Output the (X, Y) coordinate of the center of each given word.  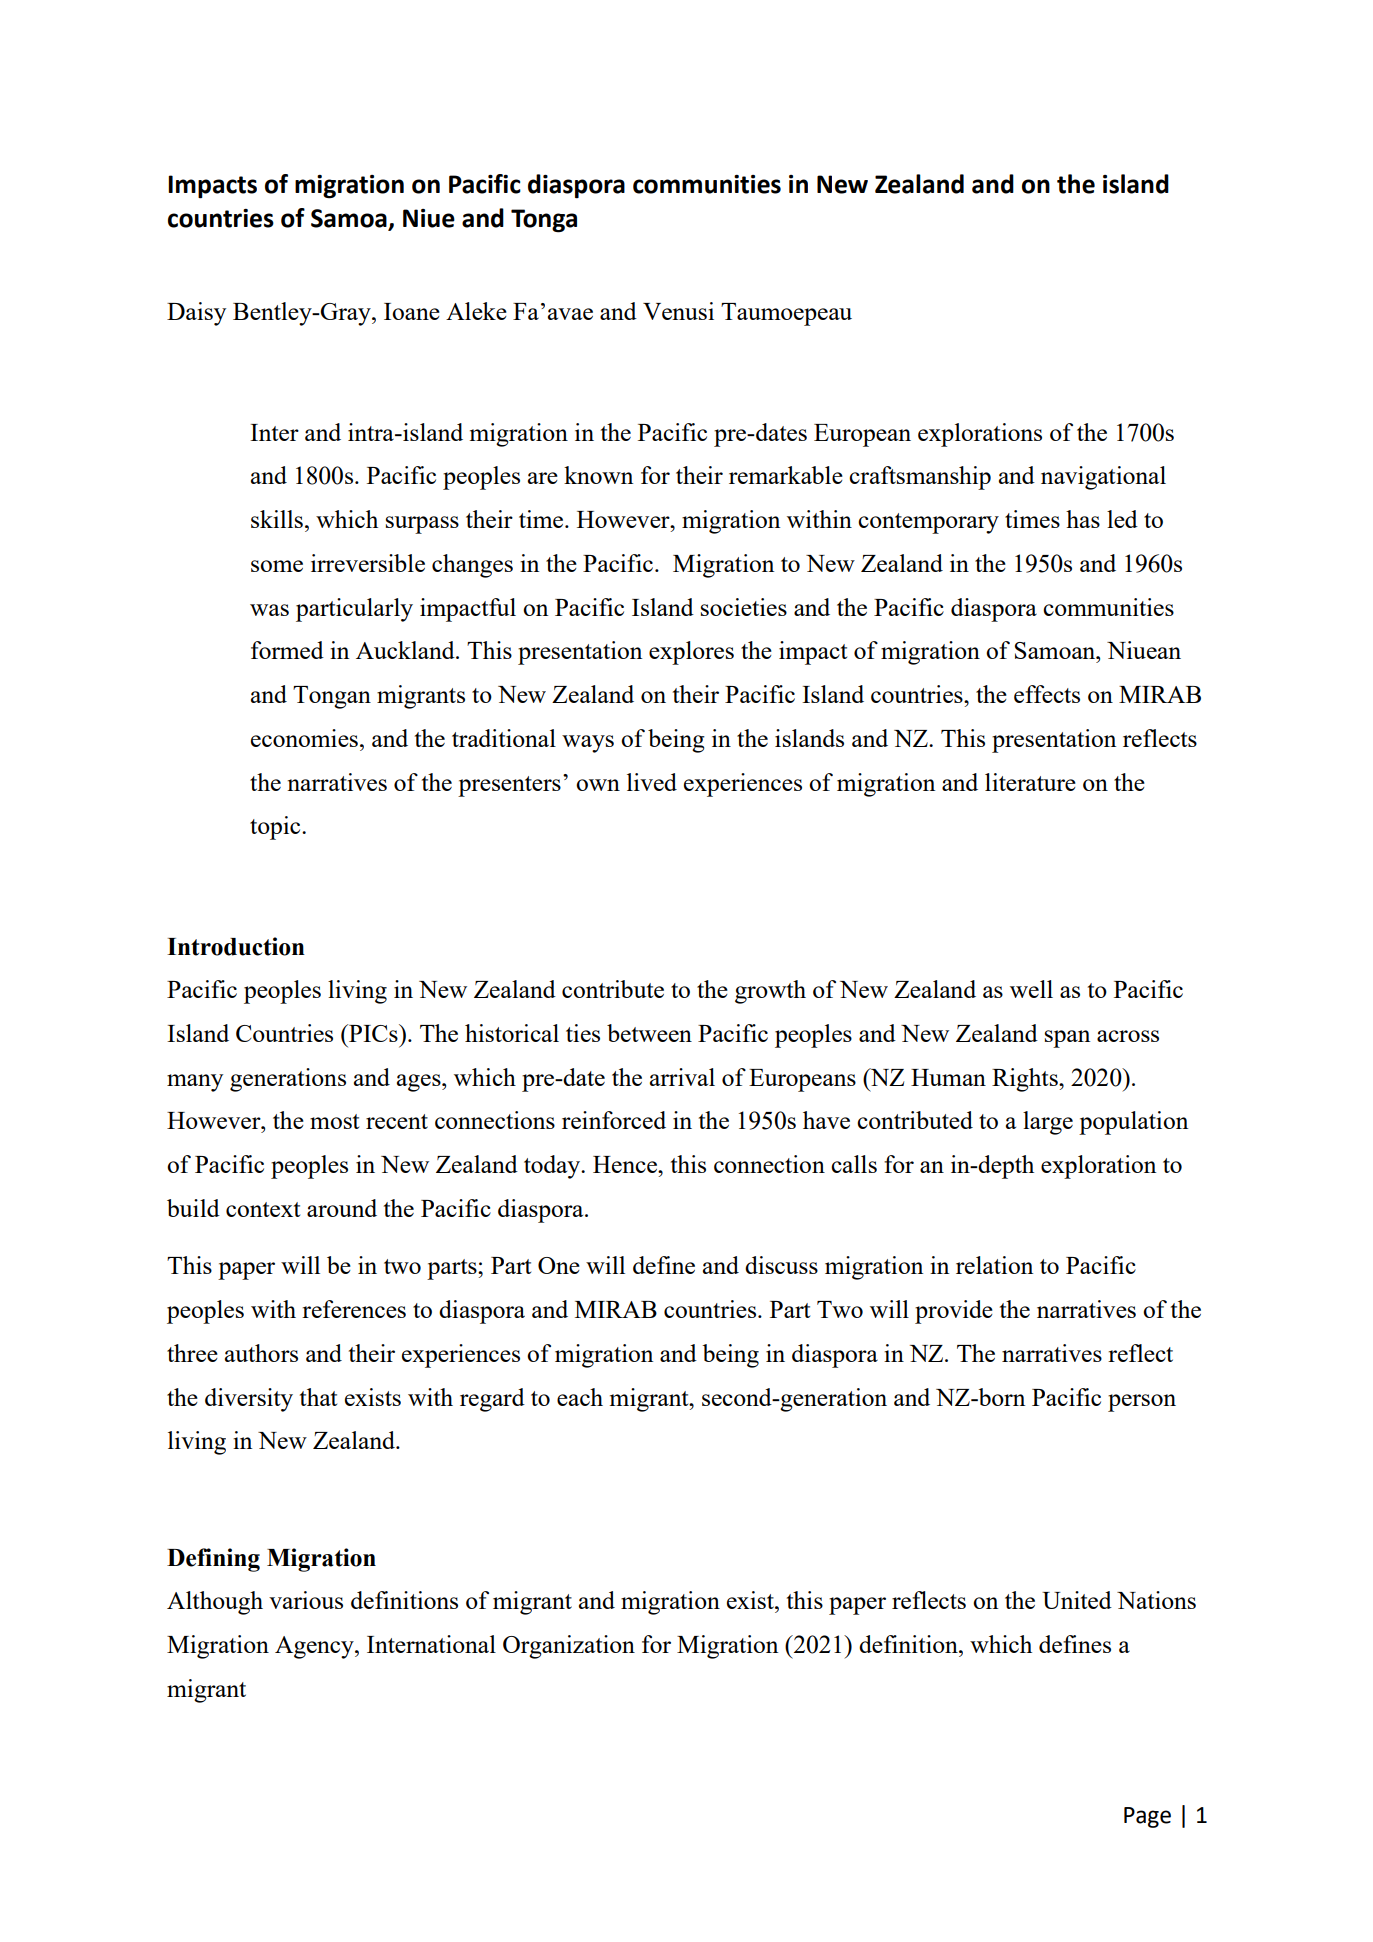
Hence (626, 1164)
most (334, 1121)
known (598, 475)
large (1048, 1123)
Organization (569, 1647)
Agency (315, 1647)
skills (277, 519)
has (1083, 519)
